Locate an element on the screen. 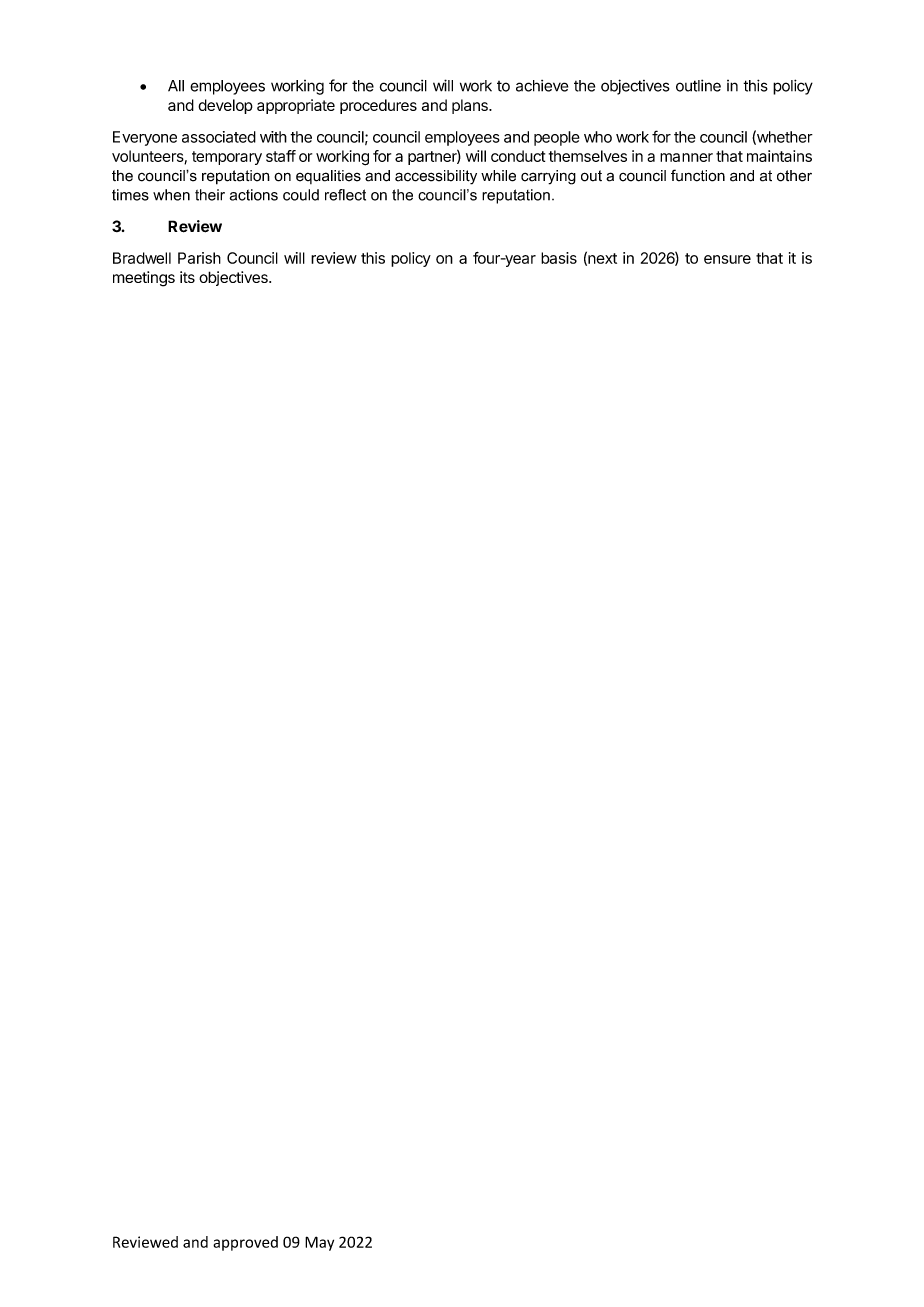  May is located at coordinates (319, 1243).
